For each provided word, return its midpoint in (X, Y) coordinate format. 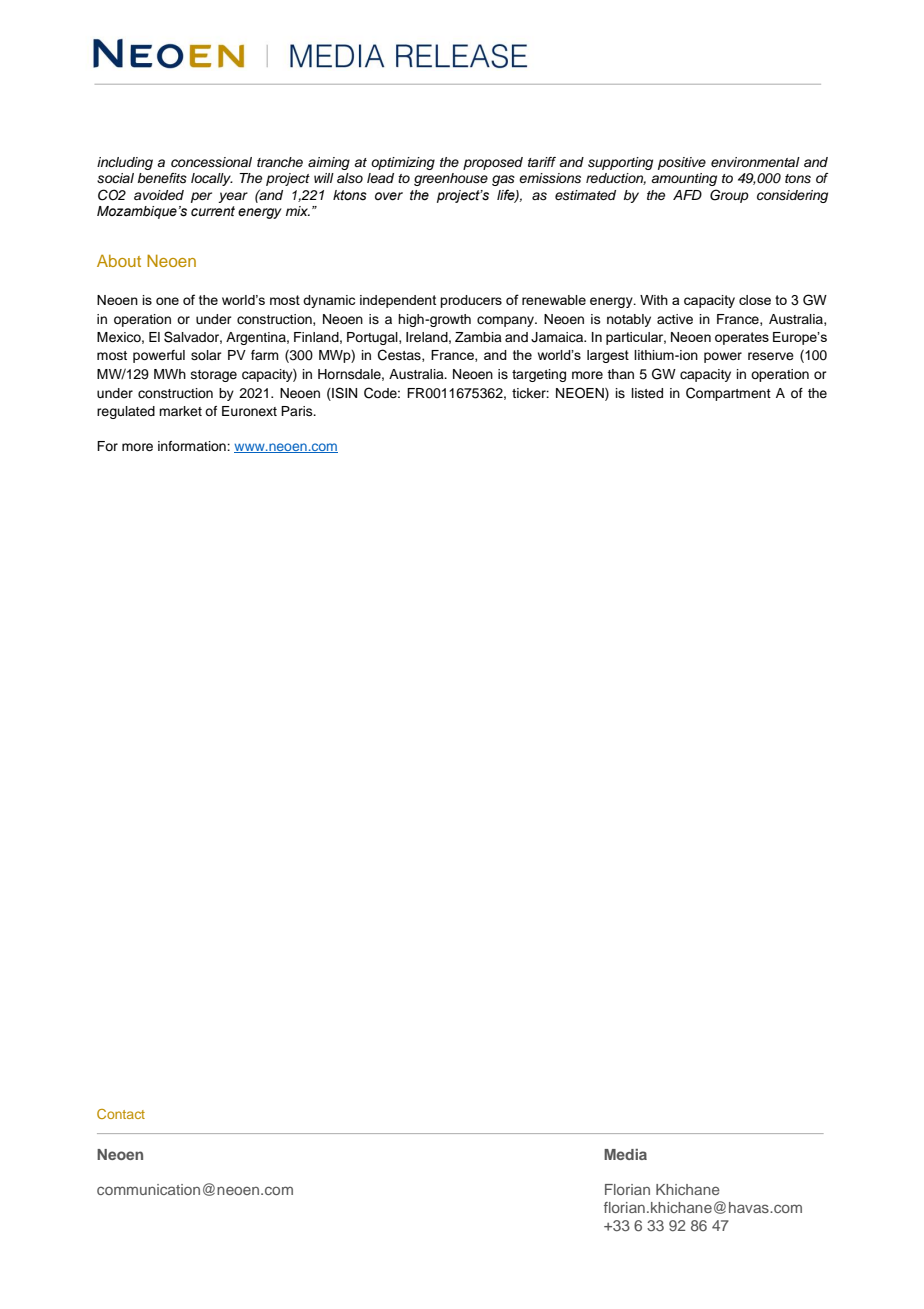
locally (212, 179)
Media (625, 1154)
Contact (121, 1114)
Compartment (728, 394)
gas (503, 180)
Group (729, 196)
